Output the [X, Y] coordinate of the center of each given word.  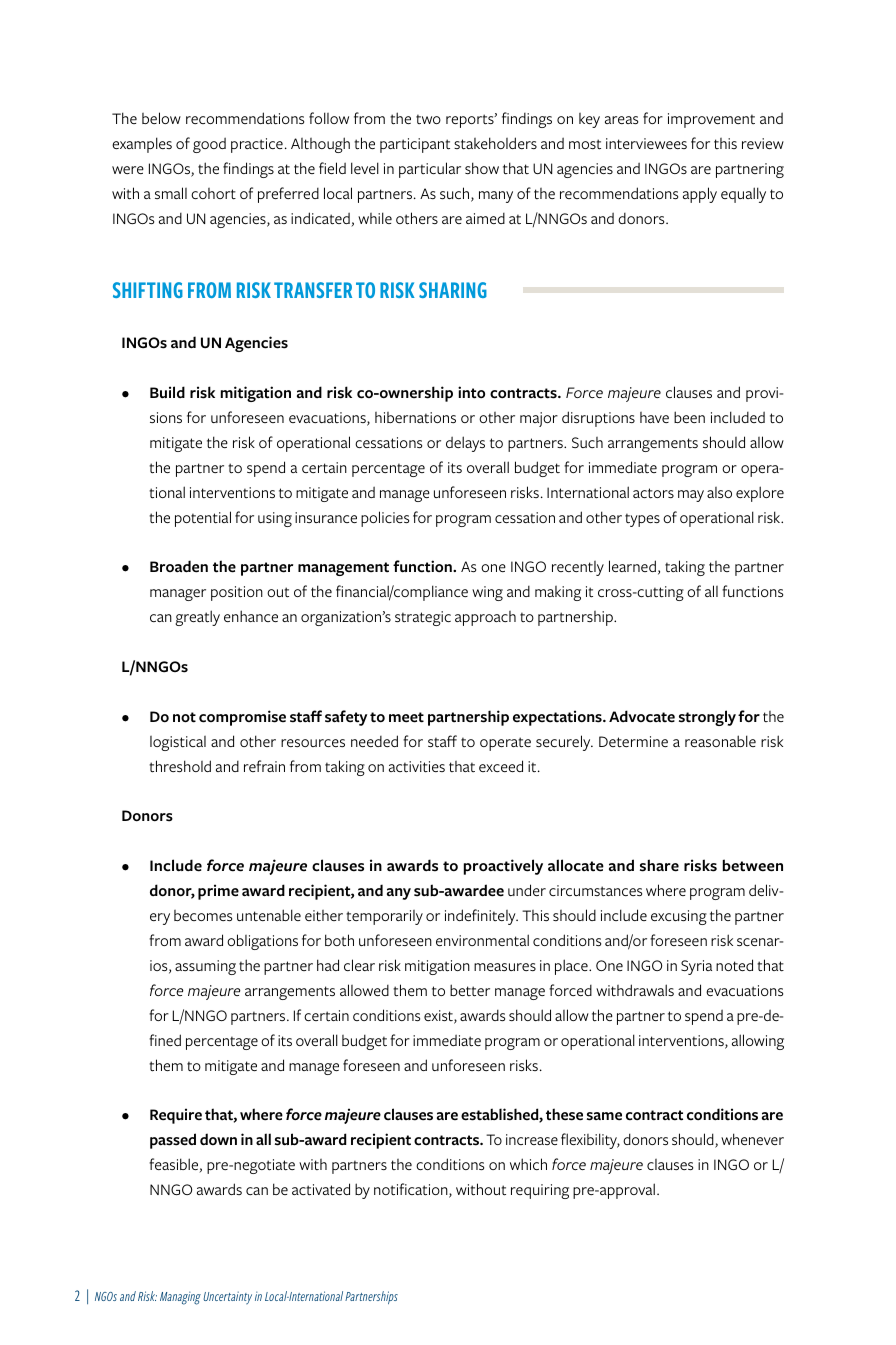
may [691, 496]
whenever [752, 1139]
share [659, 865]
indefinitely [481, 917]
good [209, 145]
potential [203, 519]
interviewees [646, 143]
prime [218, 892]
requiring [540, 1191]
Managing [180, 1298]
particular [430, 170]
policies [385, 519]
